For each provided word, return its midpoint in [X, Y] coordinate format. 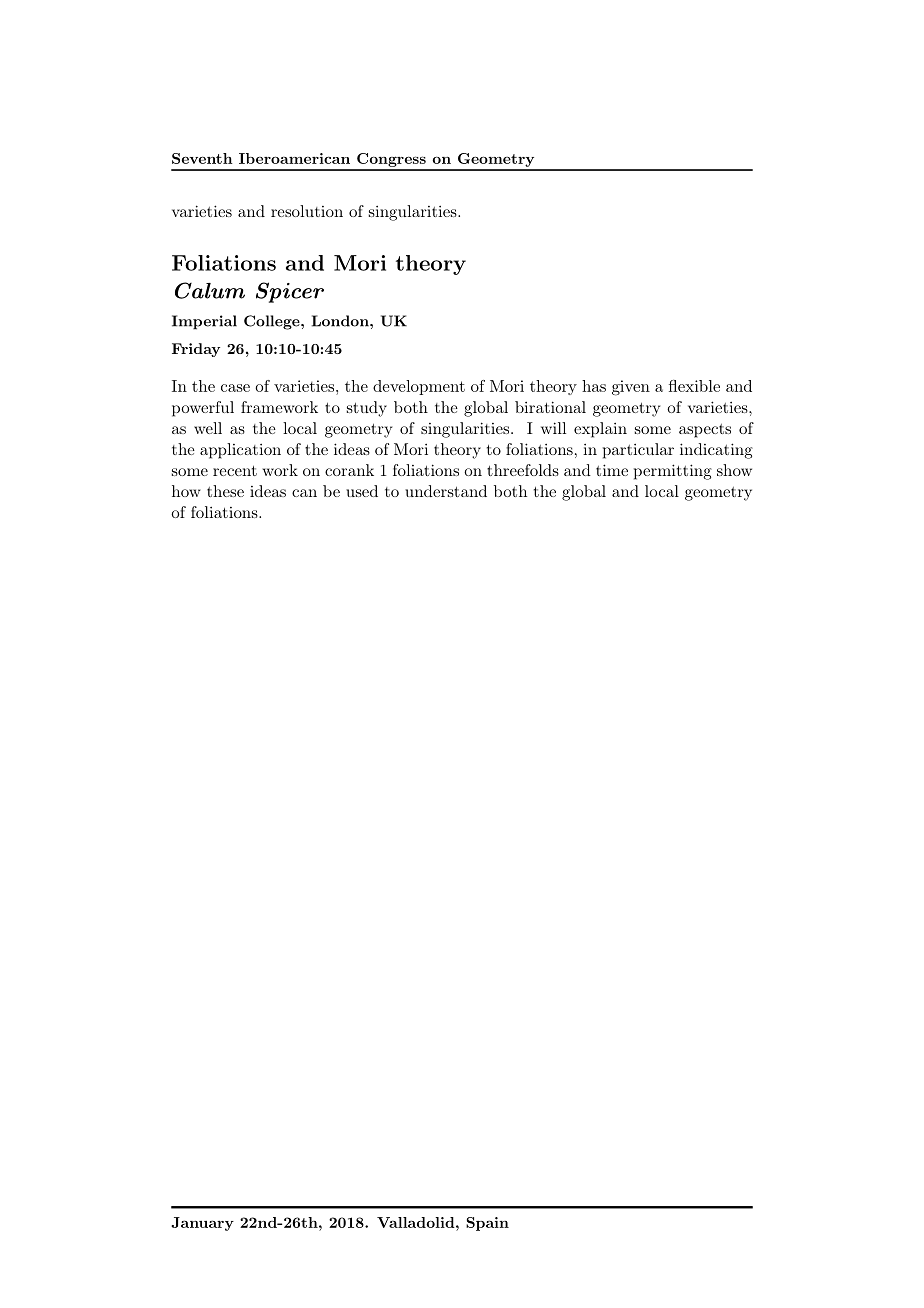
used [362, 491]
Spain [487, 1224]
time [612, 470]
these [225, 491]
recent [235, 470]
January [202, 1224]
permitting [673, 472]
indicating [716, 451]
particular [638, 451]
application [240, 451]
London [341, 321]
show [734, 470]
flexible [694, 386]
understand [446, 491]
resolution [307, 211]
